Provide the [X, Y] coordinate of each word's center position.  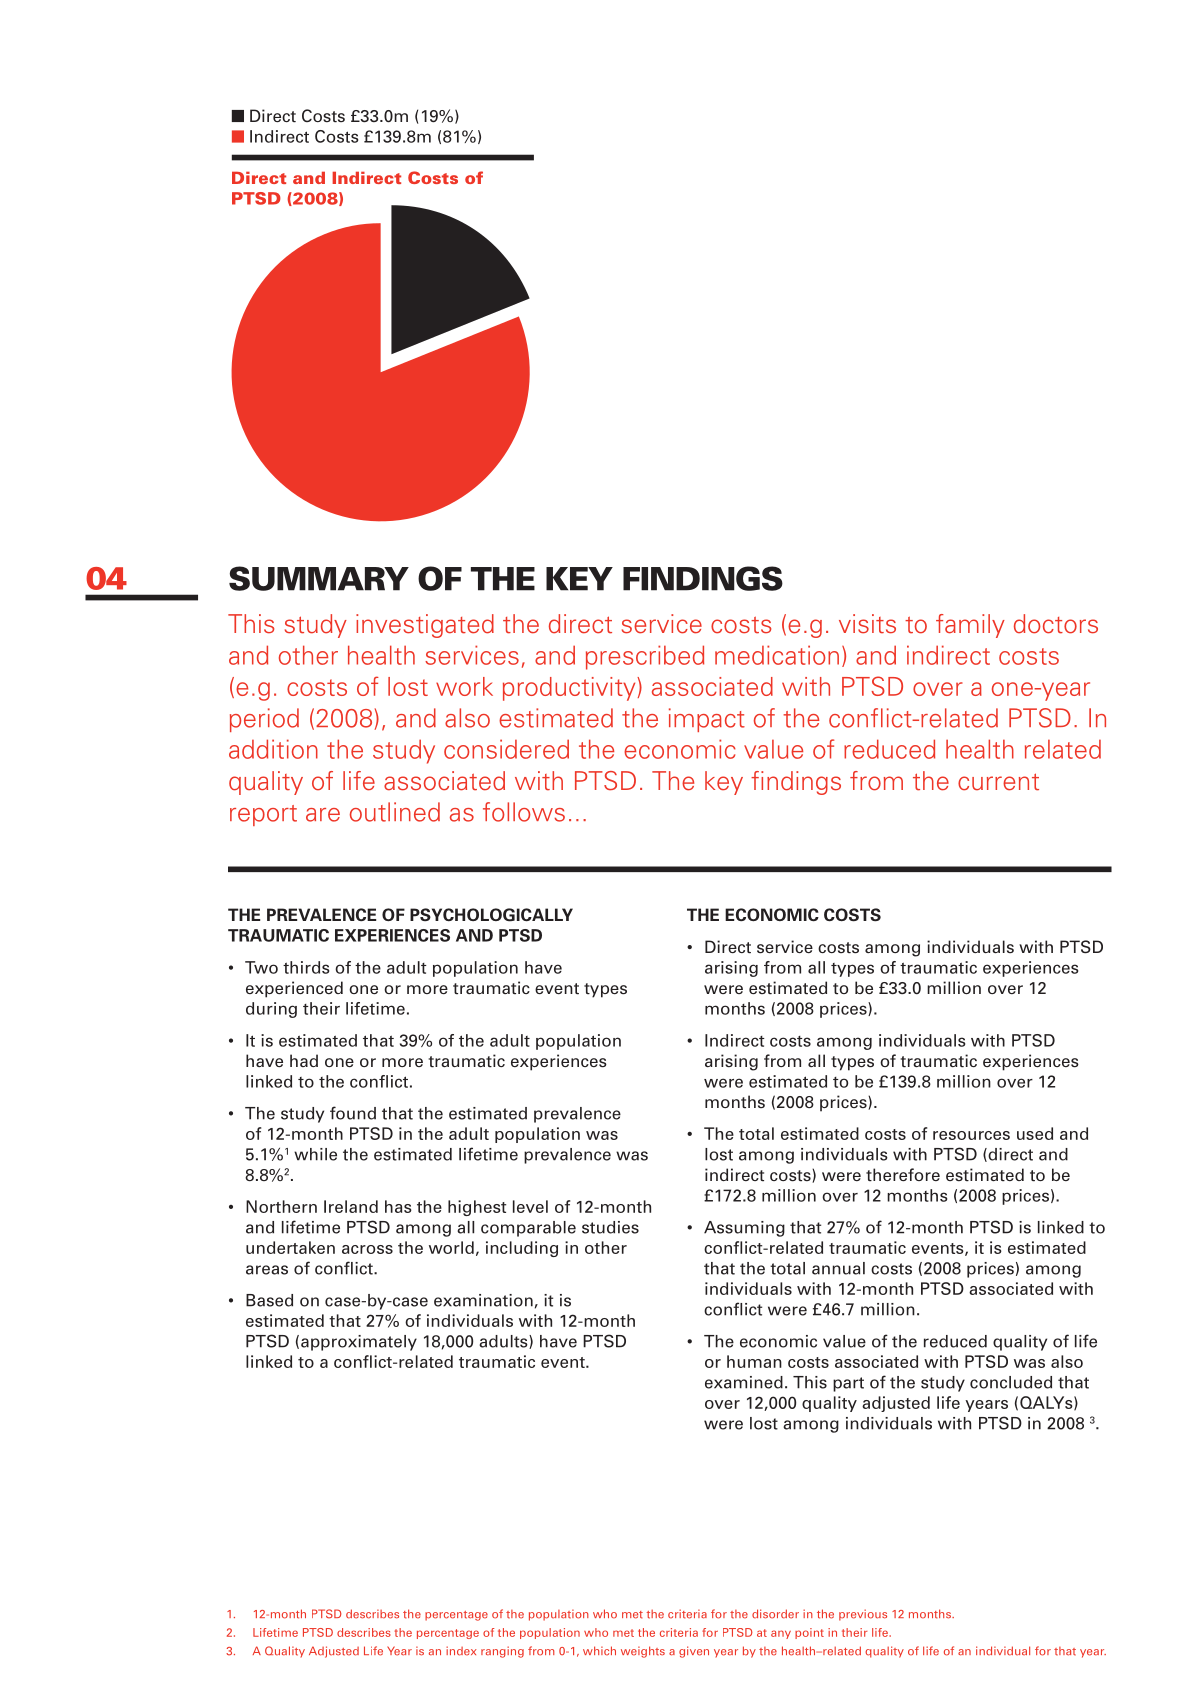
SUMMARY [319, 578]
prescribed [645, 657]
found [353, 1113]
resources [971, 1135]
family [970, 626]
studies [610, 1227]
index [461, 1651]
